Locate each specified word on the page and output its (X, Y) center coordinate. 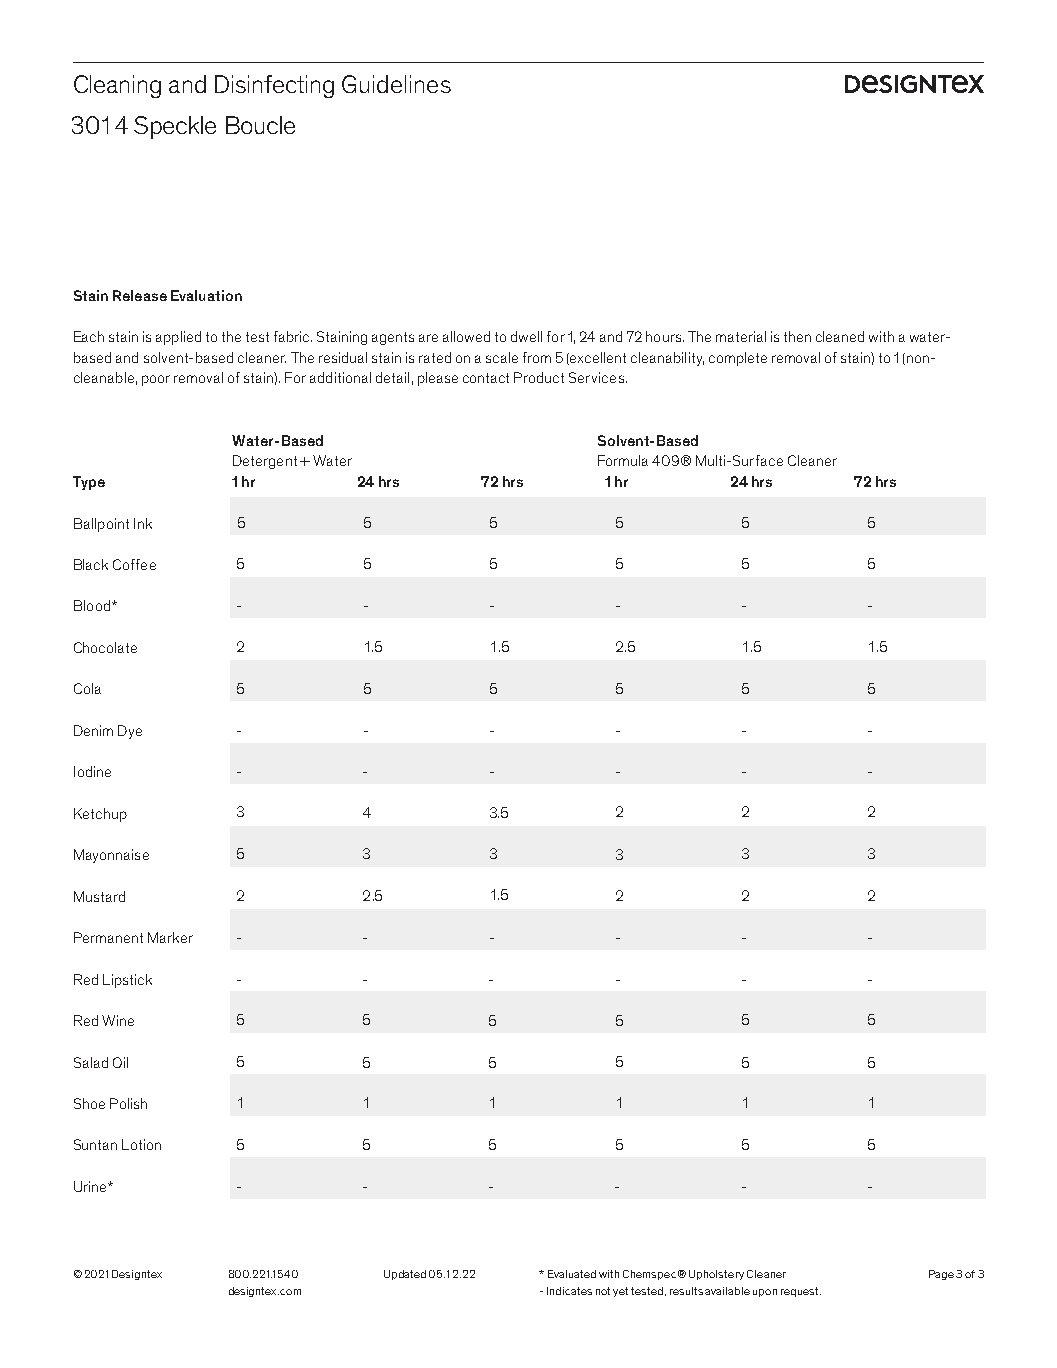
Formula (623, 460)
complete (738, 359)
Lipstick (127, 981)
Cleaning (117, 86)
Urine (91, 1186)
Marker (170, 937)
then (797, 336)
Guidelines (396, 84)
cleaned (840, 336)
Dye (130, 732)
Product (539, 377)
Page (941, 1275)
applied (178, 338)
